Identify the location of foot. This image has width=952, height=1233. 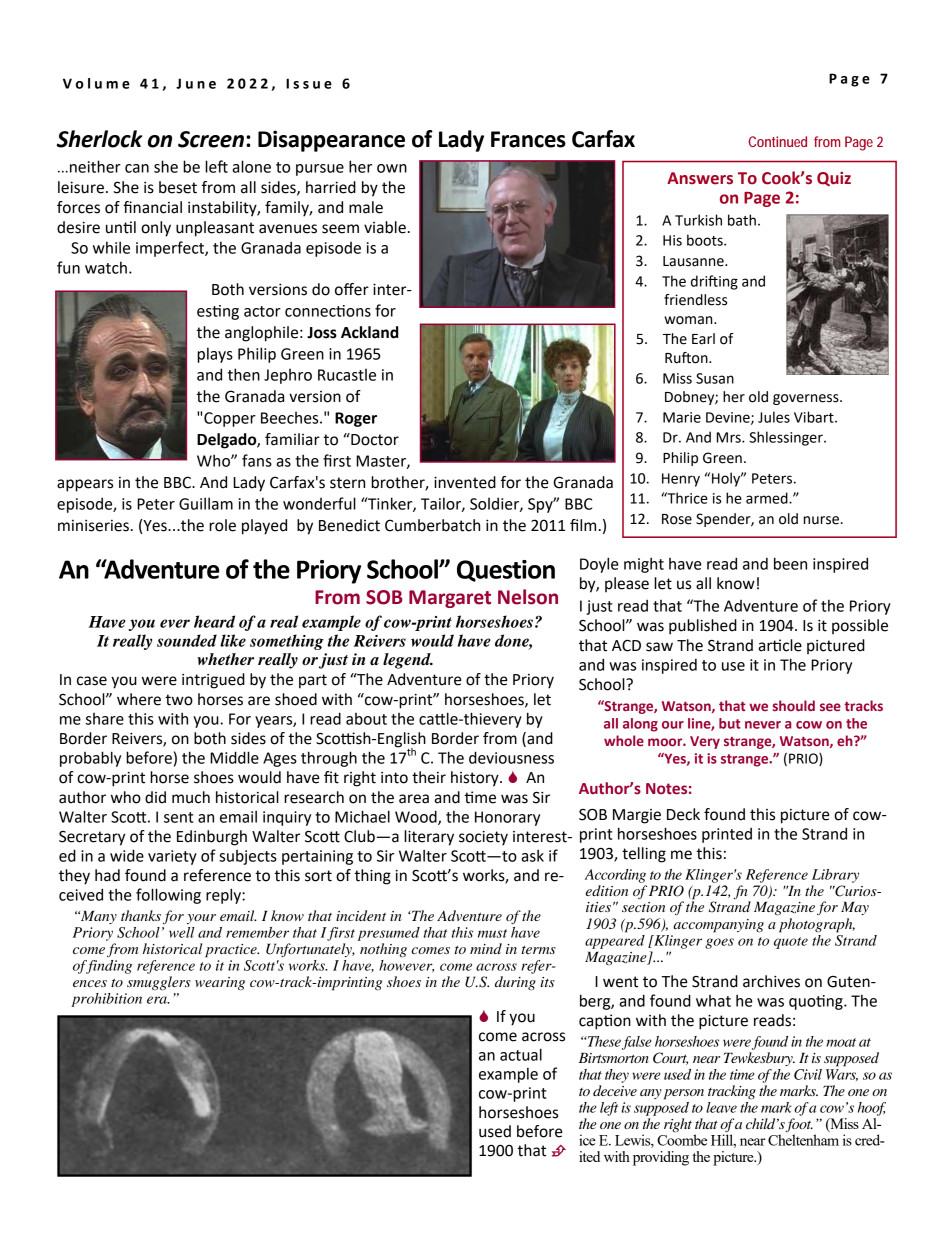
(799, 1126).
